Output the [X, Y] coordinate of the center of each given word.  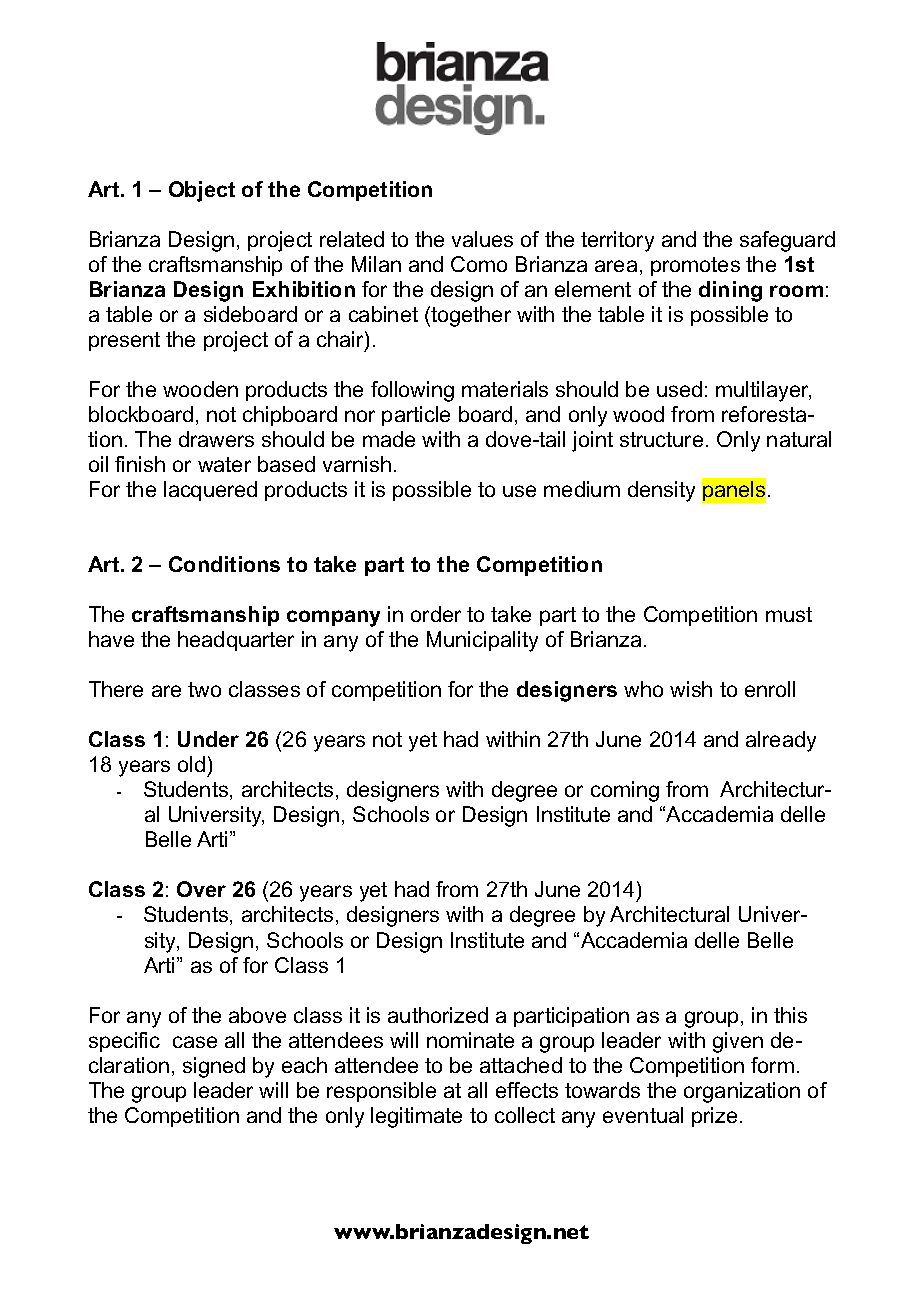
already [781, 741]
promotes [695, 266]
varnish [357, 464]
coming [625, 791]
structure [661, 439]
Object [202, 191]
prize [714, 1117]
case [195, 1042]
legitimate [416, 1117]
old [191, 764]
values [482, 239]
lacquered [210, 491]
